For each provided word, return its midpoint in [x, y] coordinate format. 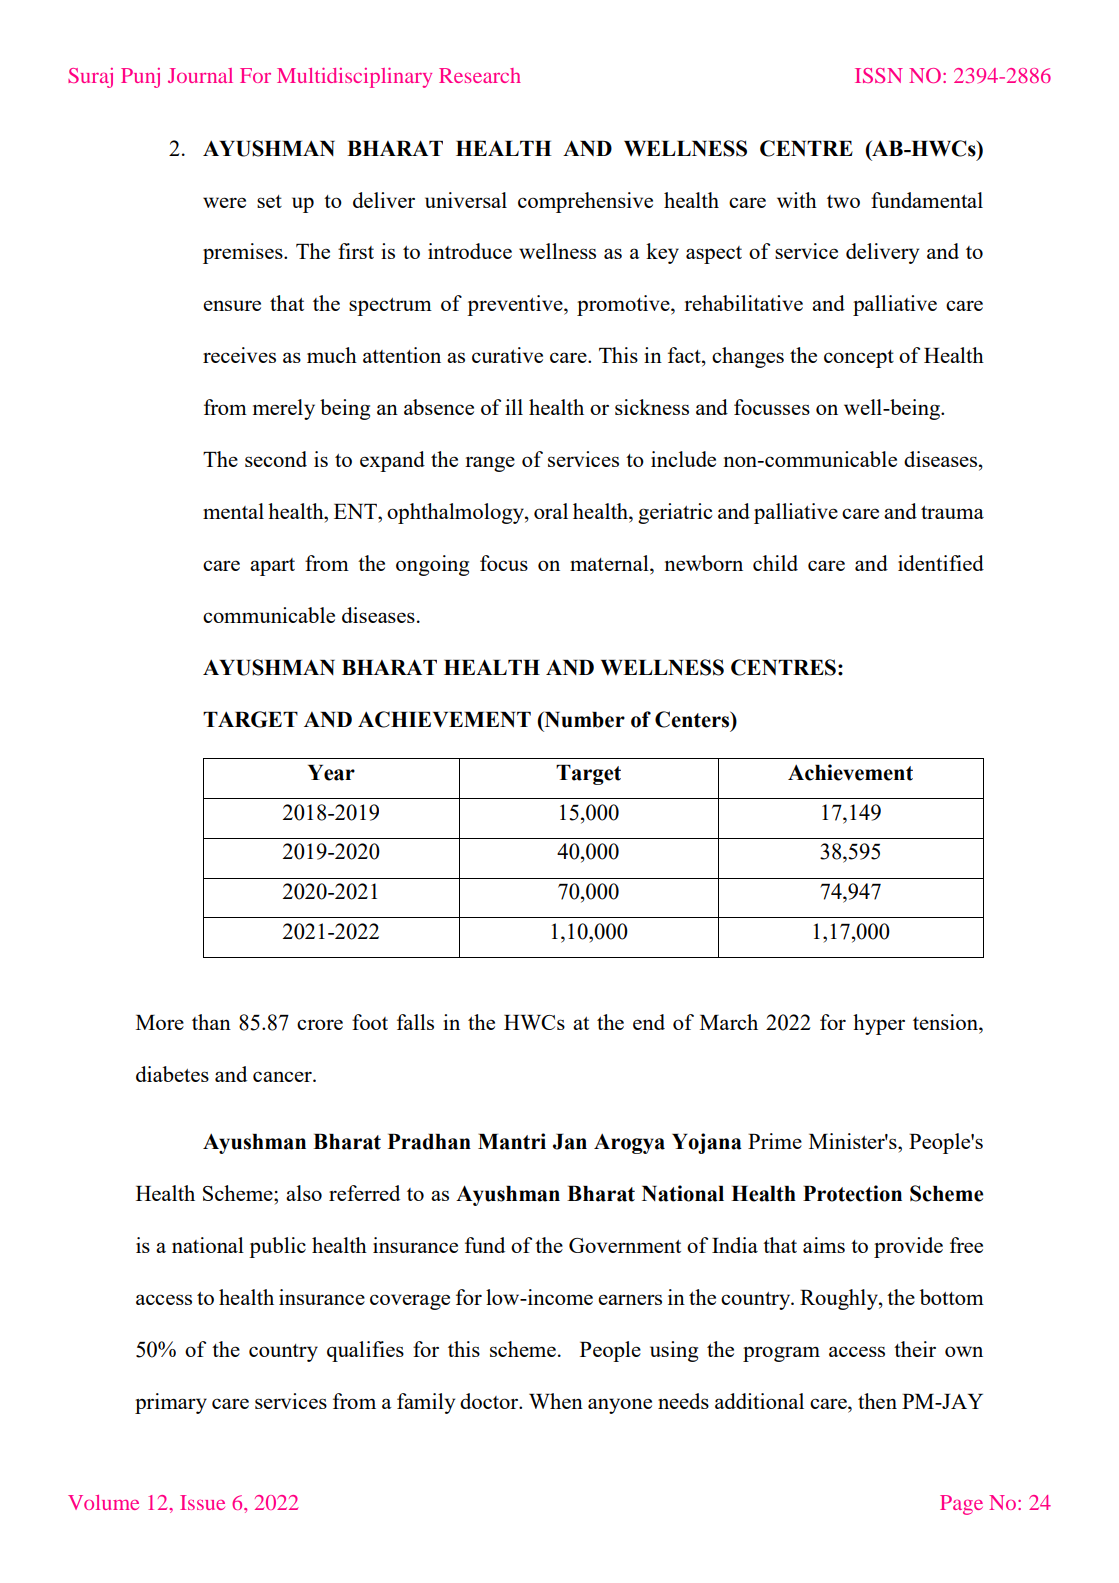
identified [941, 563]
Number [583, 720]
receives [239, 355]
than [211, 1022]
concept [859, 359]
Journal [200, 75]
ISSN [879, 75]
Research [480, 75]
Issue [202, 1502]
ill [514, 407]
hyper [879, 1024]
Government [625, 1245]
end [649, 1022]
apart [272, 567]
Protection [852, 1193]
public [277, 1247]
